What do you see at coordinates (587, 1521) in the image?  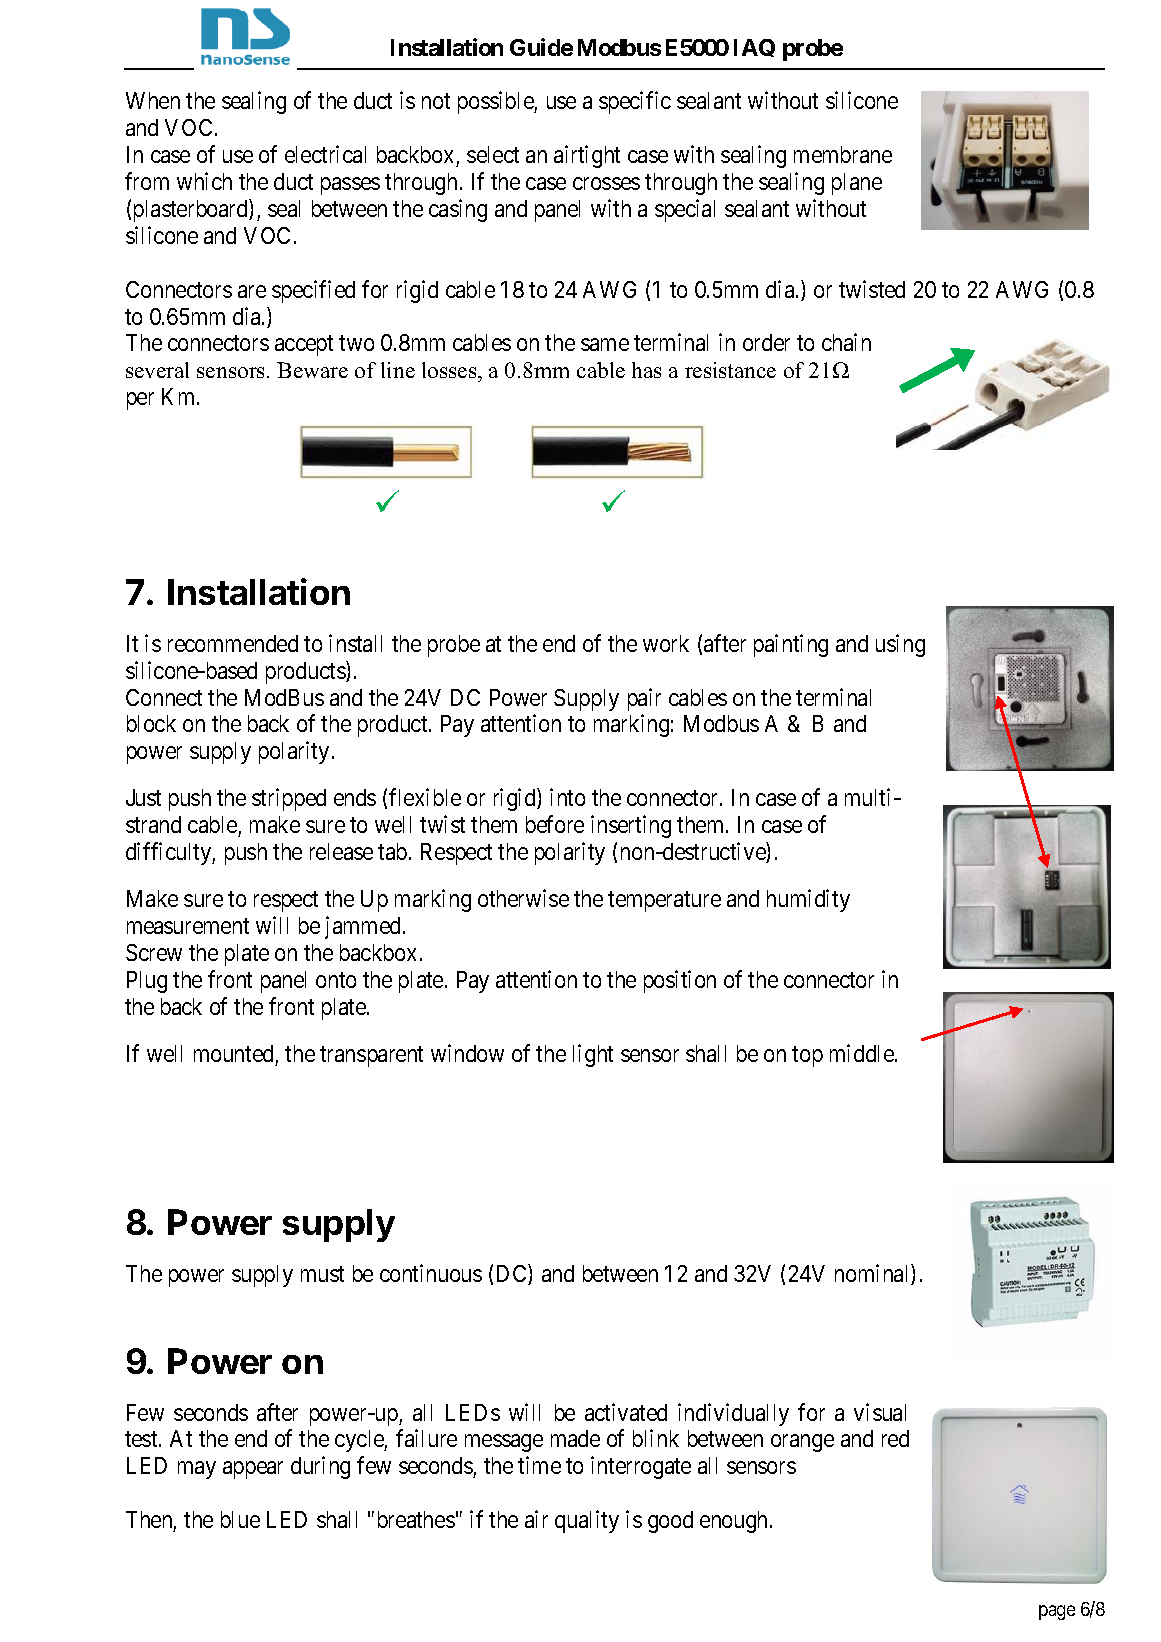 I see `quality` at bounding box center [587, 1521].
